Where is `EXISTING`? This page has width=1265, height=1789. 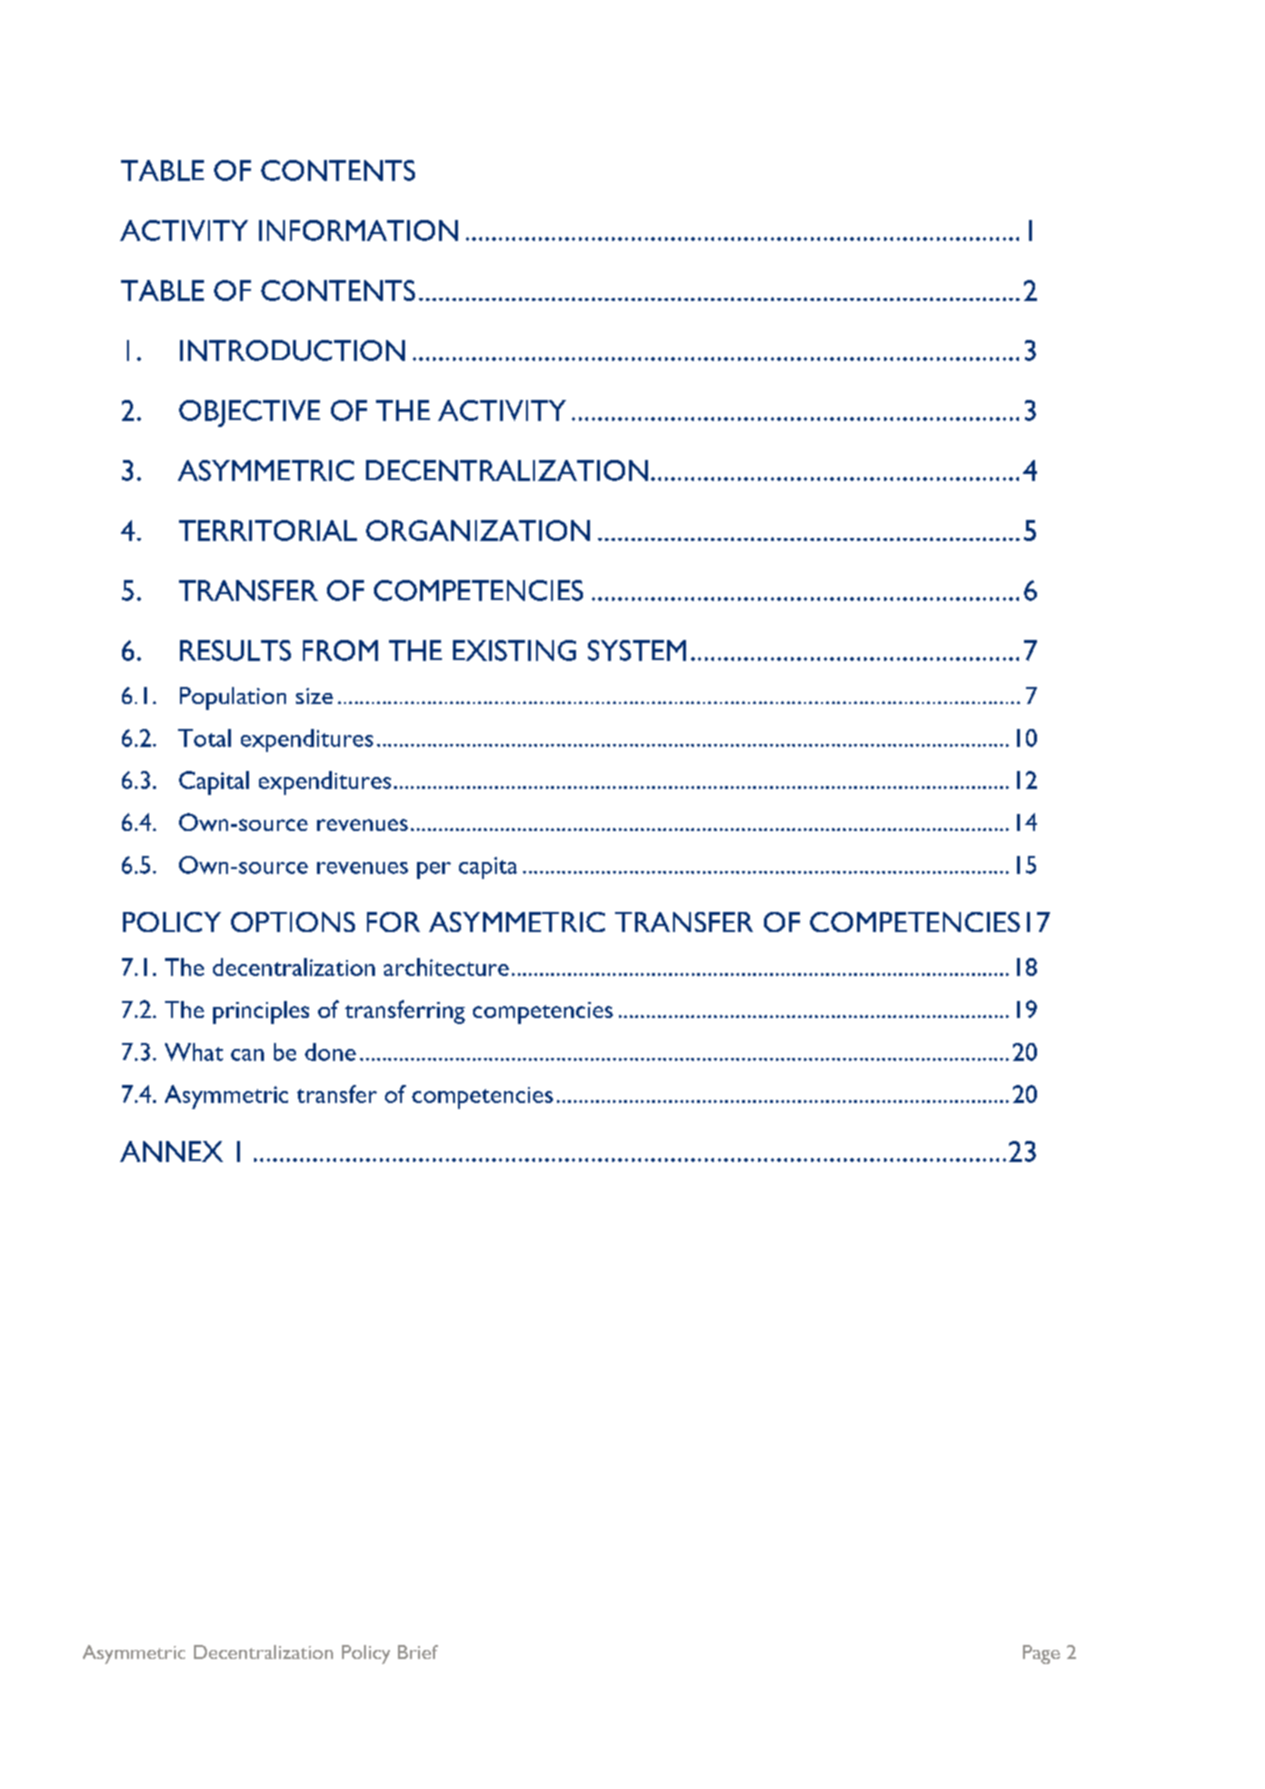
EXISTING is located at coordinates (514, 650).
